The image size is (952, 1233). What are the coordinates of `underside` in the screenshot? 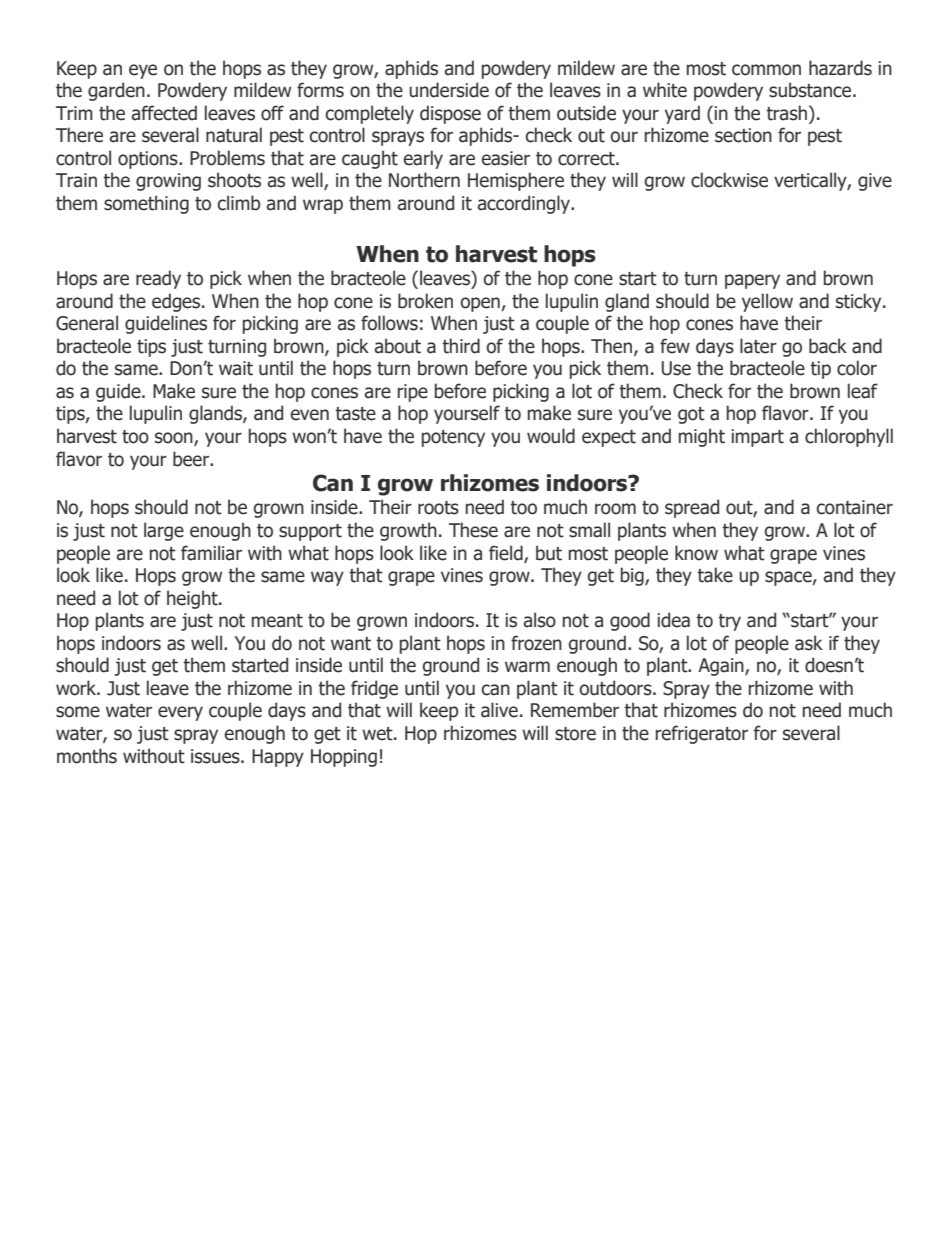 It's located at (449, 90).
